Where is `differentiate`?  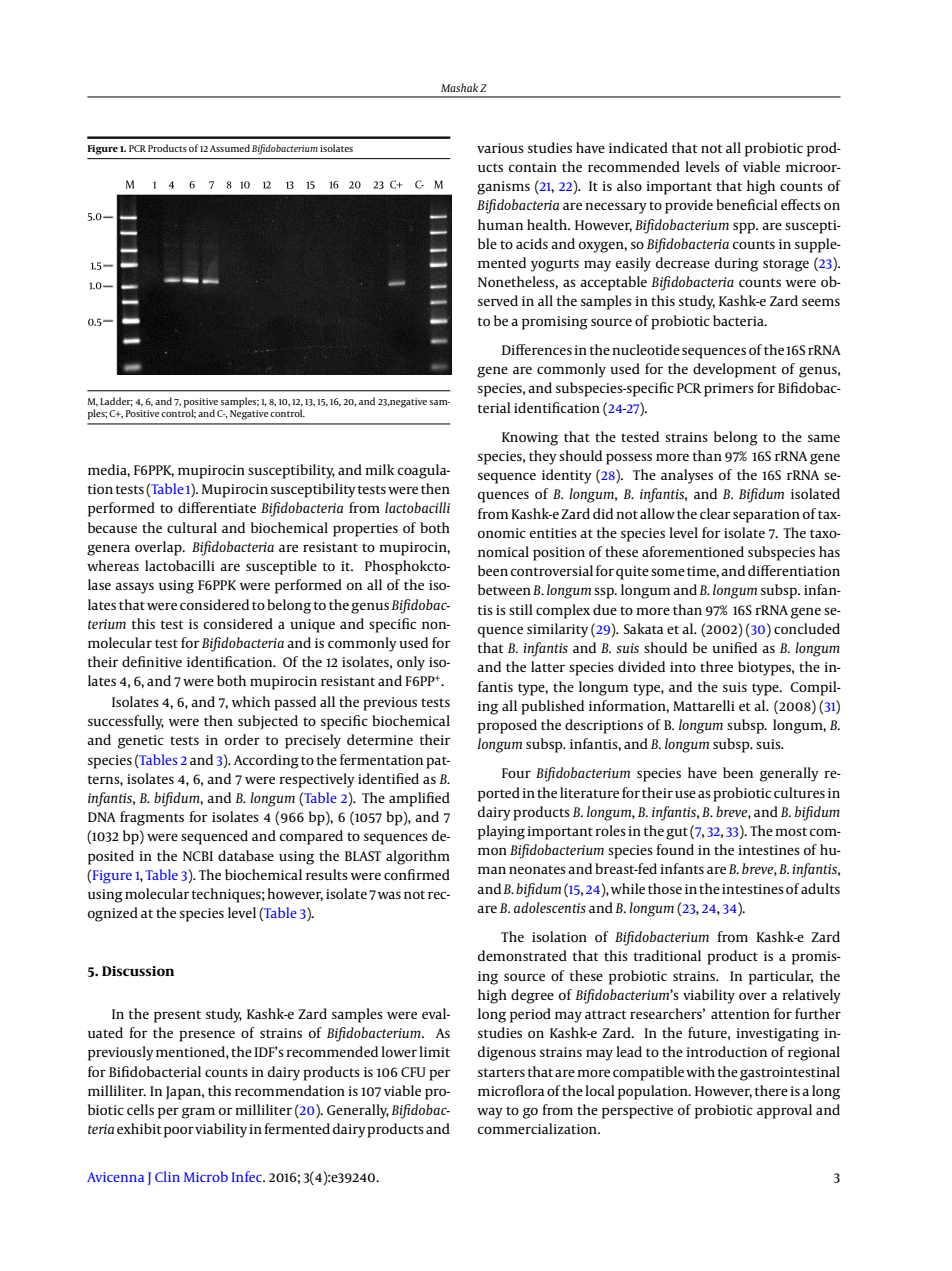
differentiate is located at coordinates (217, 507).
